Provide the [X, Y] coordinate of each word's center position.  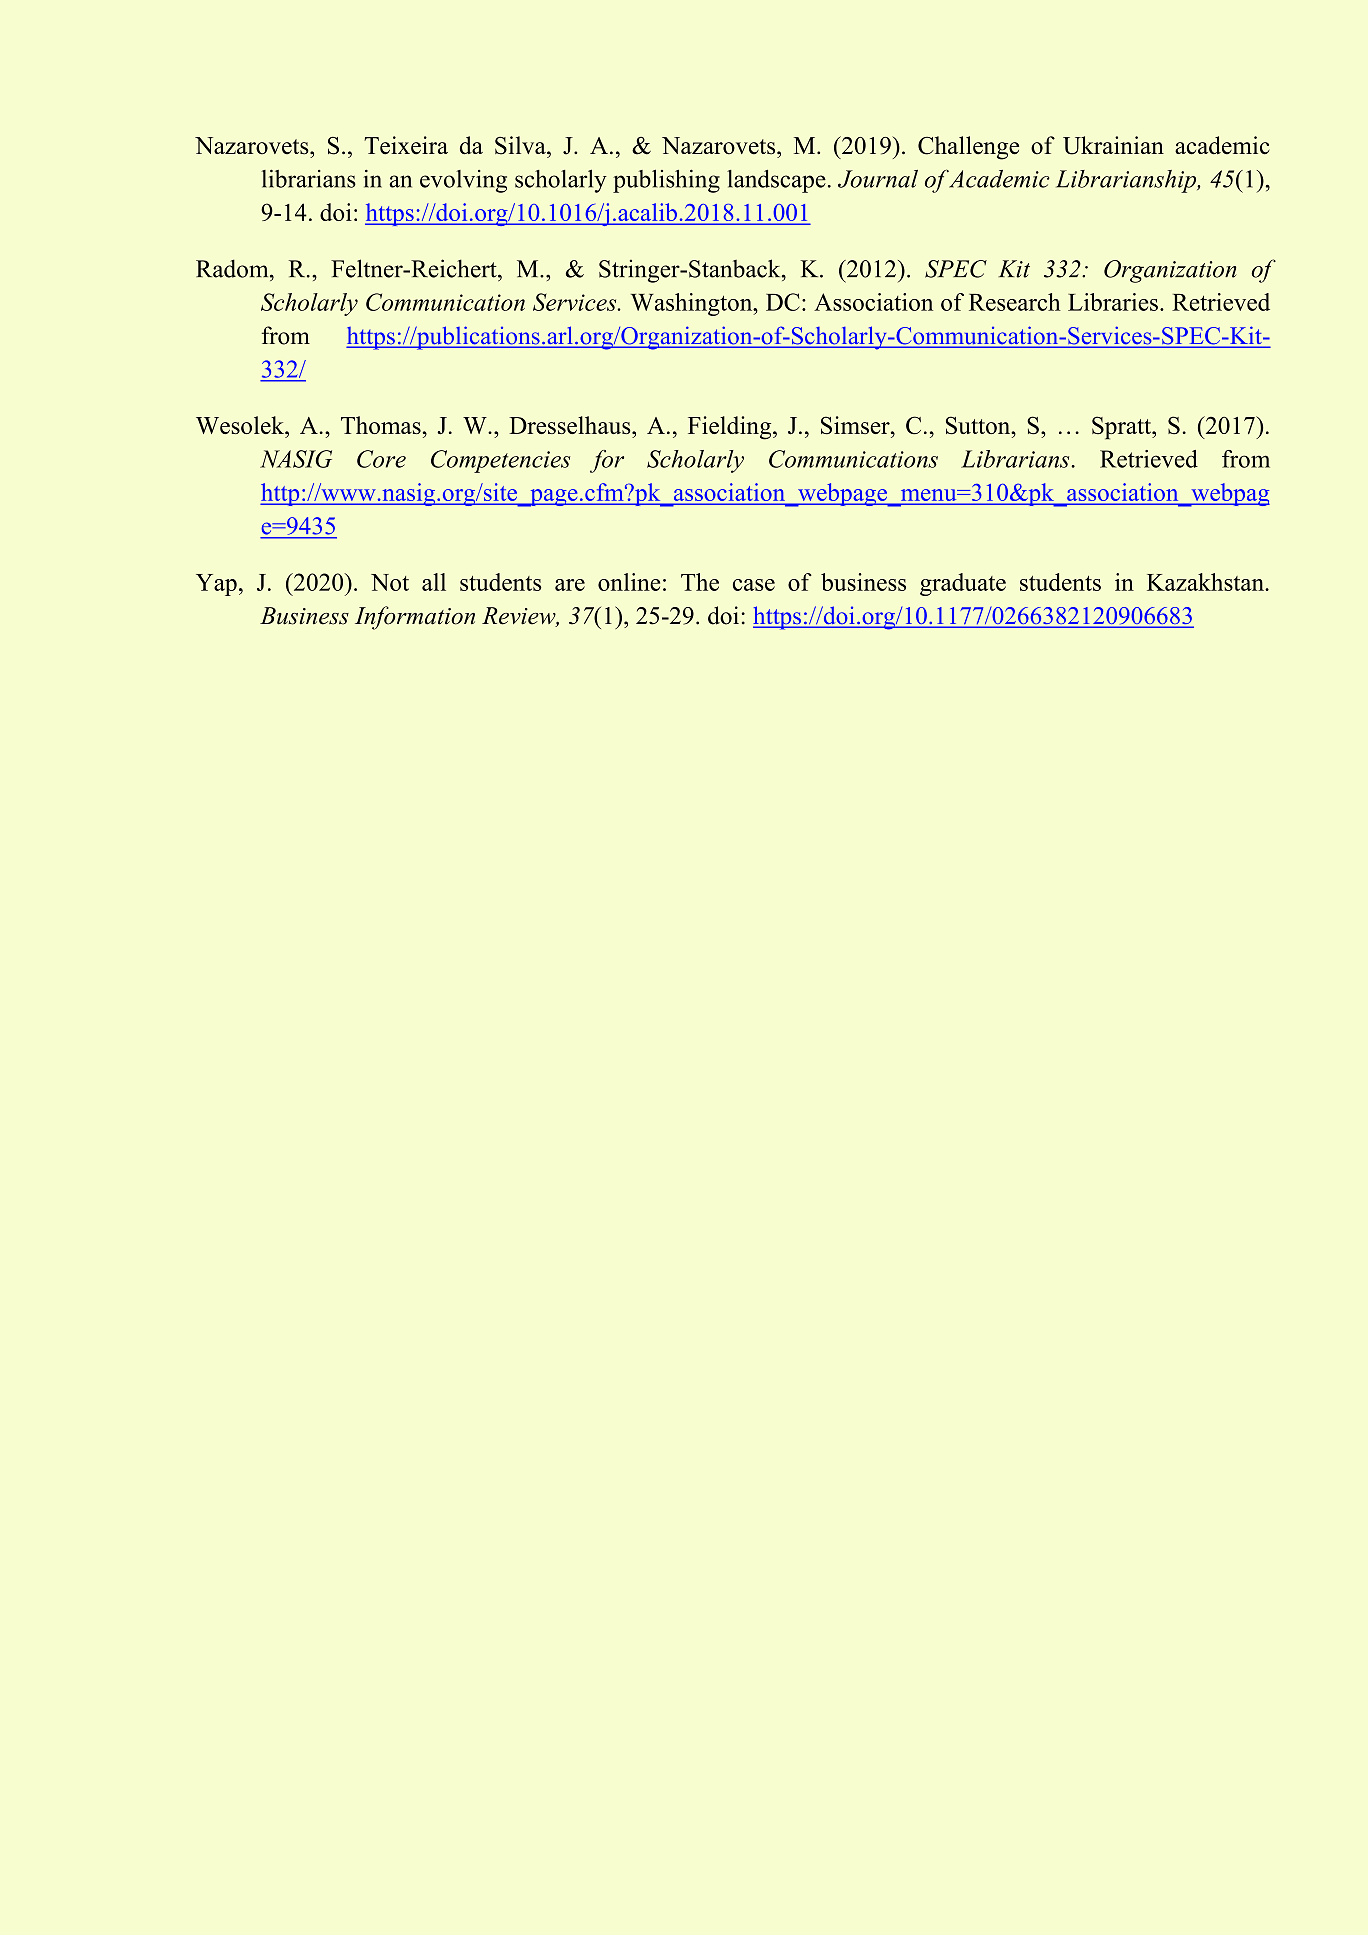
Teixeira [406, 145]
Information [415, 618]
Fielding [731, 428]
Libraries [1113, 302]
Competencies [500, 461]
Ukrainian [1113, 145]
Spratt [1123, 428]
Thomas [381, 425]
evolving [463, 181]
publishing [666, 181]
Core [381, 459]
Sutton [979, 425]
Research [1015, 302]
